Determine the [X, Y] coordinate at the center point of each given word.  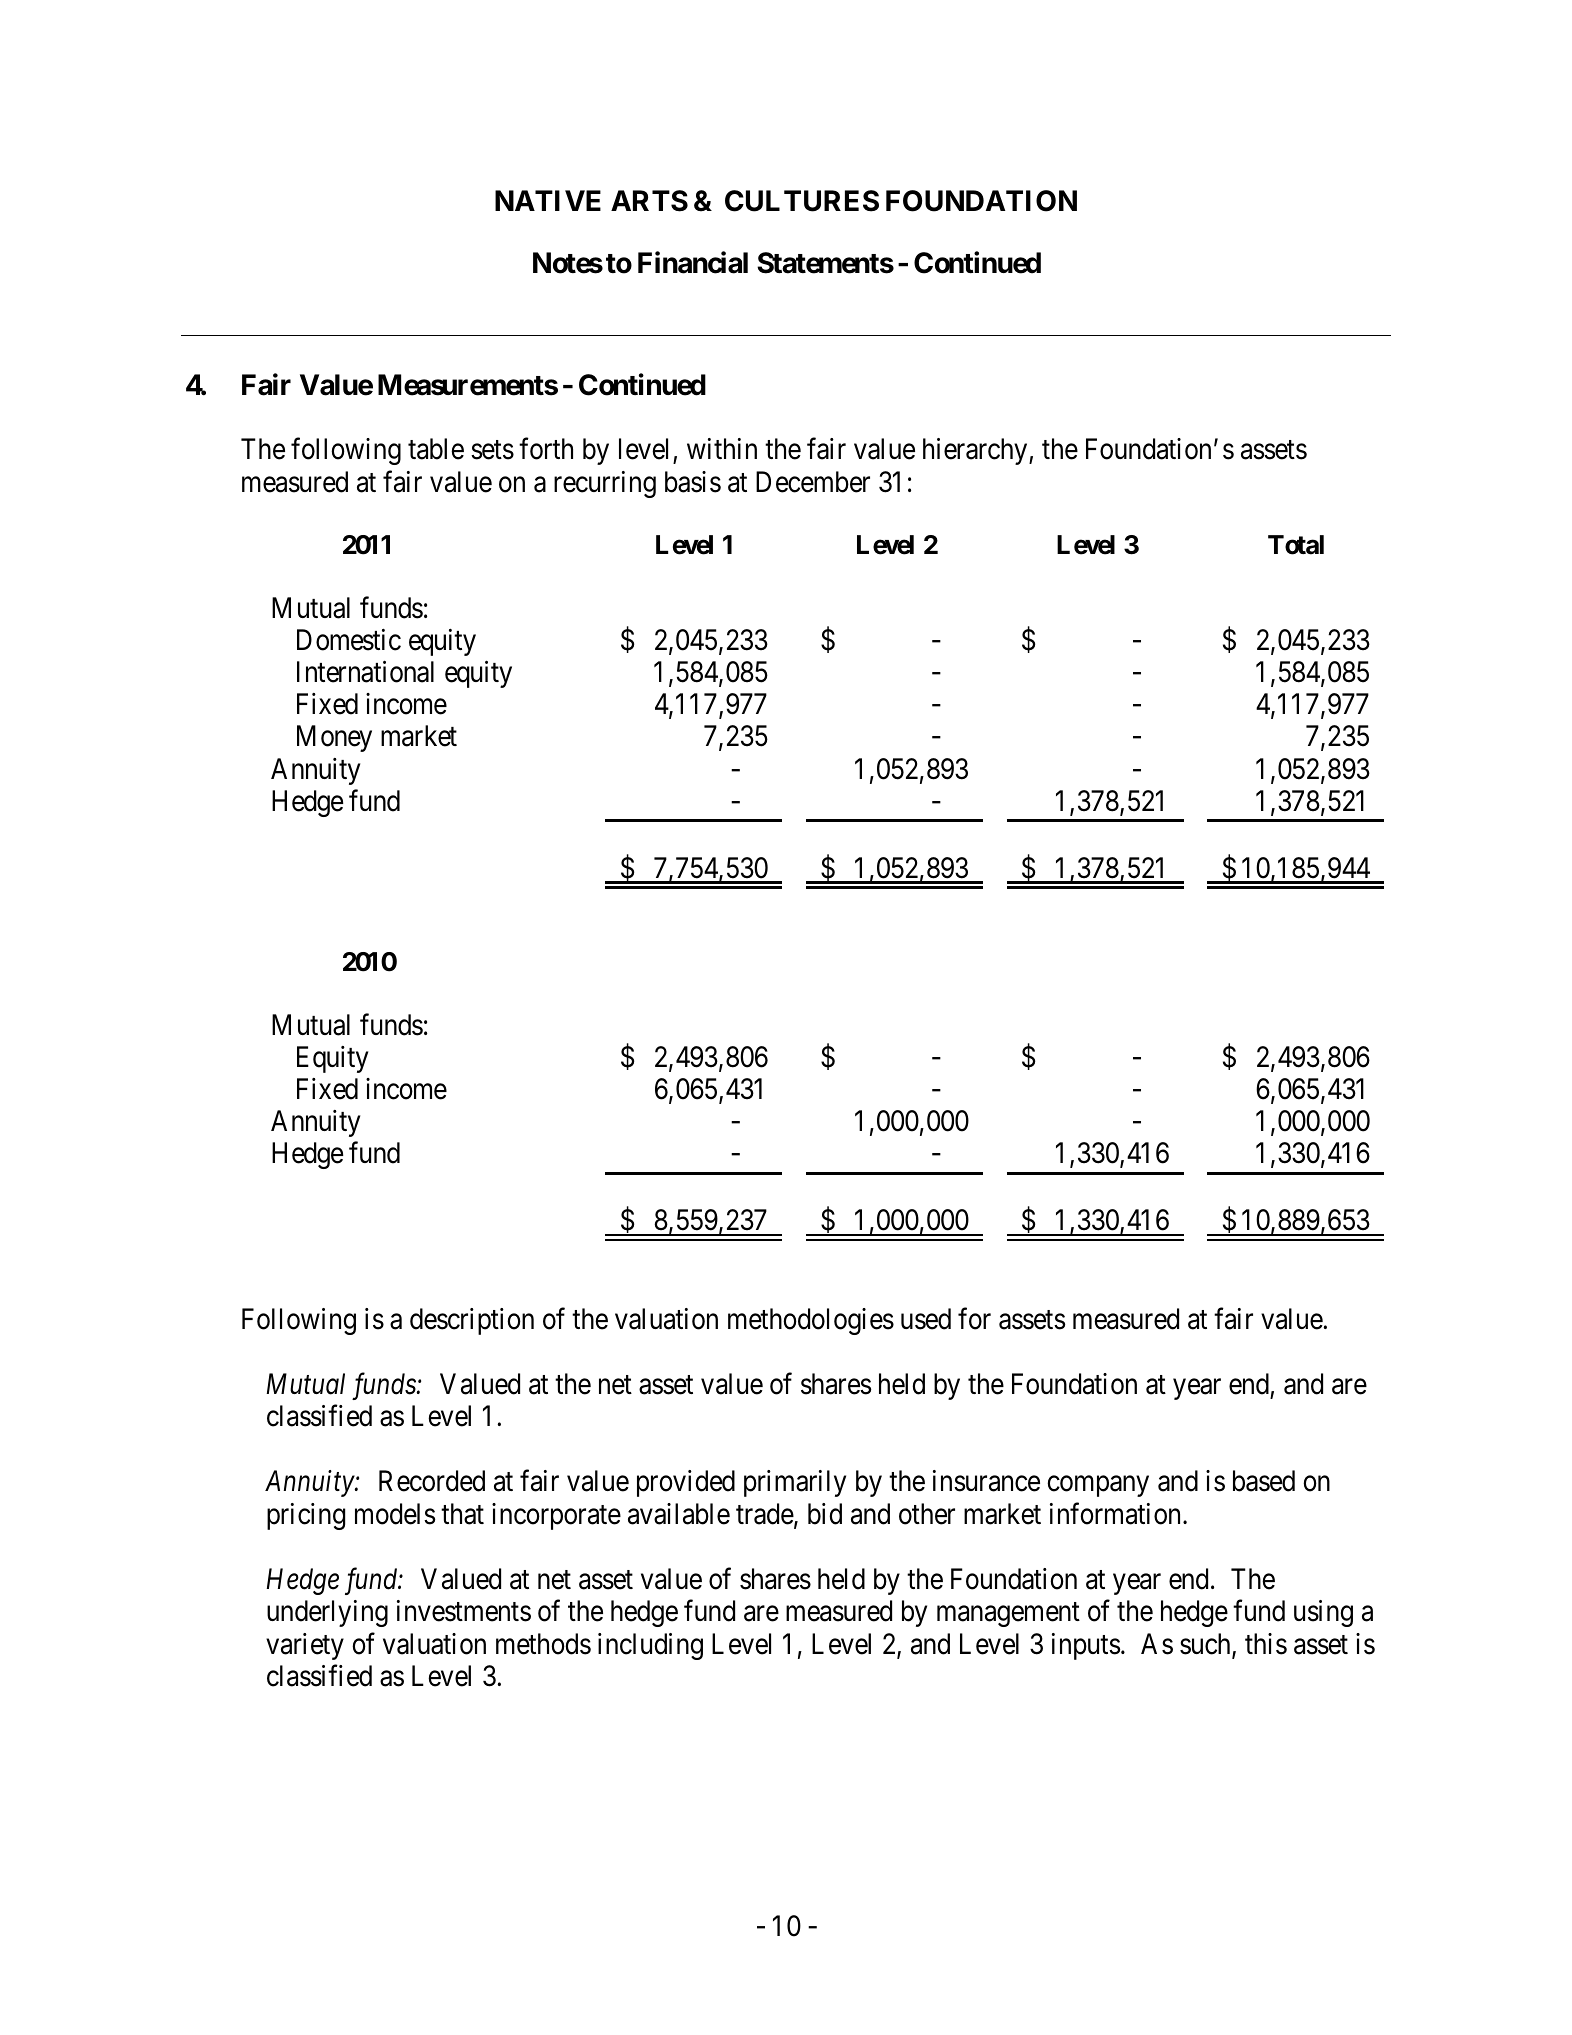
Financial [693, 262]
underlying [327, 1613]
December [813, 482]
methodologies [811, 1321]
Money [334, 739]
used [926, 1319]
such [1206, 1645]
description [472, 1321]
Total [1296, 545]
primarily [795, 1483]
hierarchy [976, 451]
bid [825, 1514]
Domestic [349, 640]
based [1264, 1481]
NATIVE [548, 200]
